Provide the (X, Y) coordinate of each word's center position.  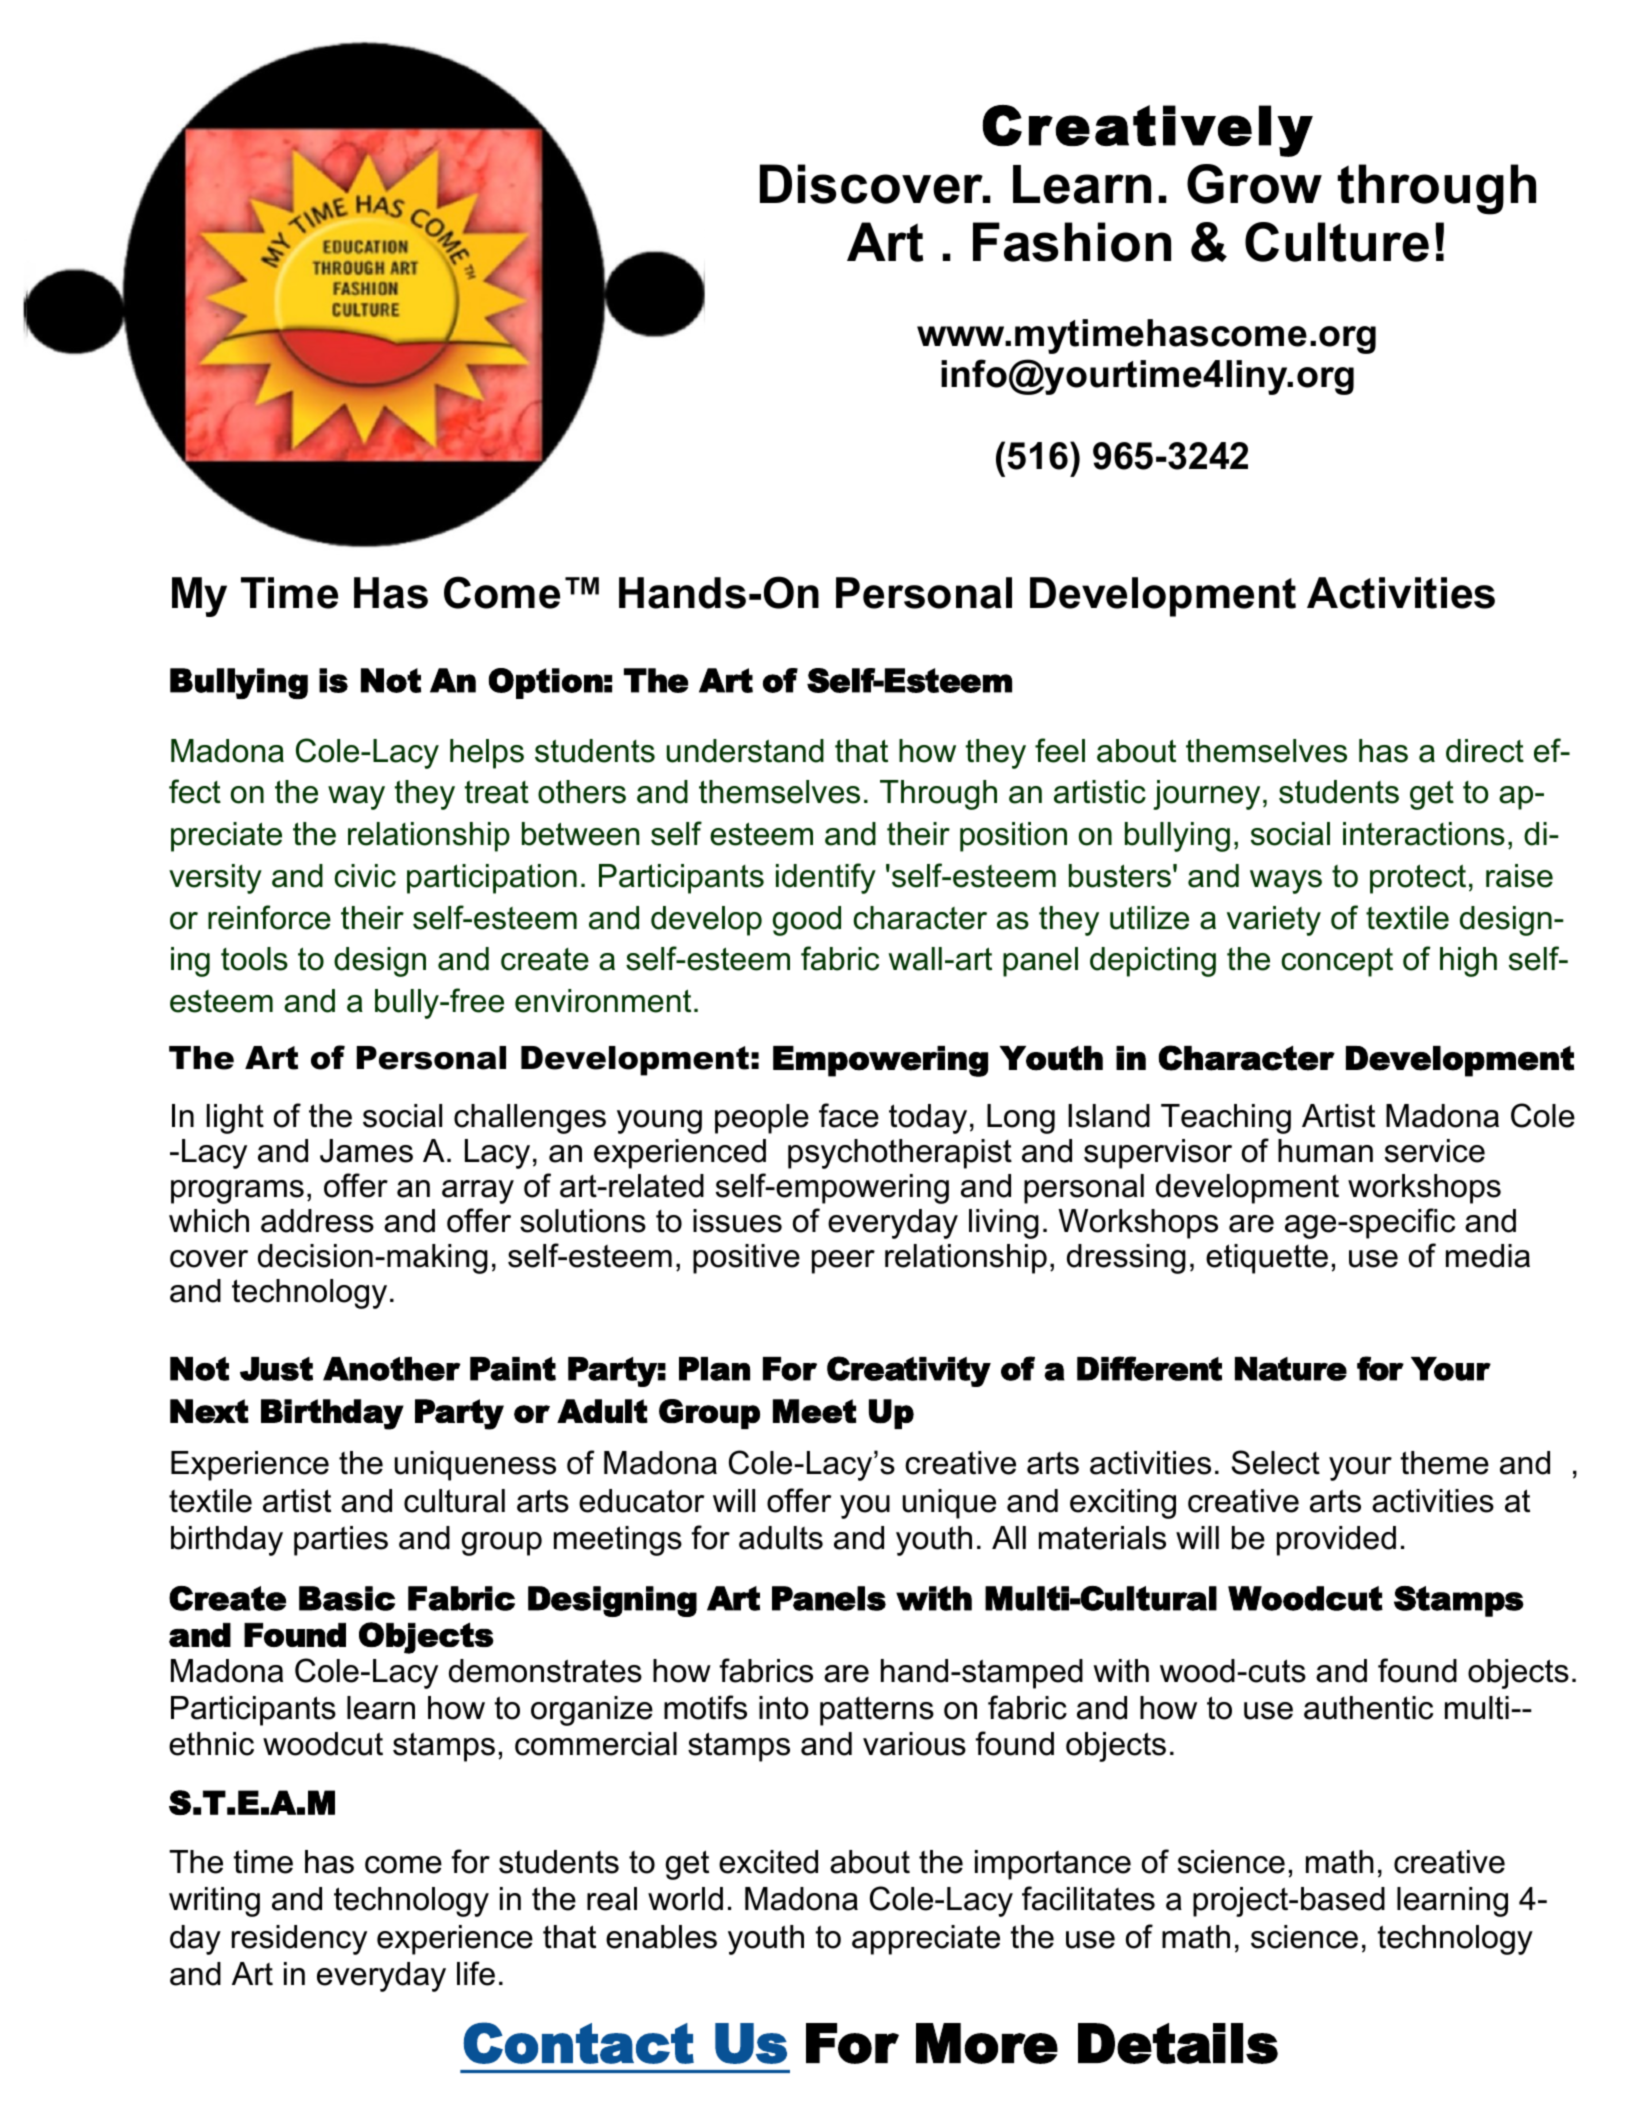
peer (843, 1262)
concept (1337, 962)
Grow (1254, 184)
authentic (1368, 1708)
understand (745, 751)
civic (365, 876)
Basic (347, 1598)
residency (299, 1940)
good (807, 921)
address (317, 1221)
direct (1485, 751)
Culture (1337, 242)
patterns (877, 1711)
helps (487, 754)
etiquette (1267, 1259)
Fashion (1072, 242)
